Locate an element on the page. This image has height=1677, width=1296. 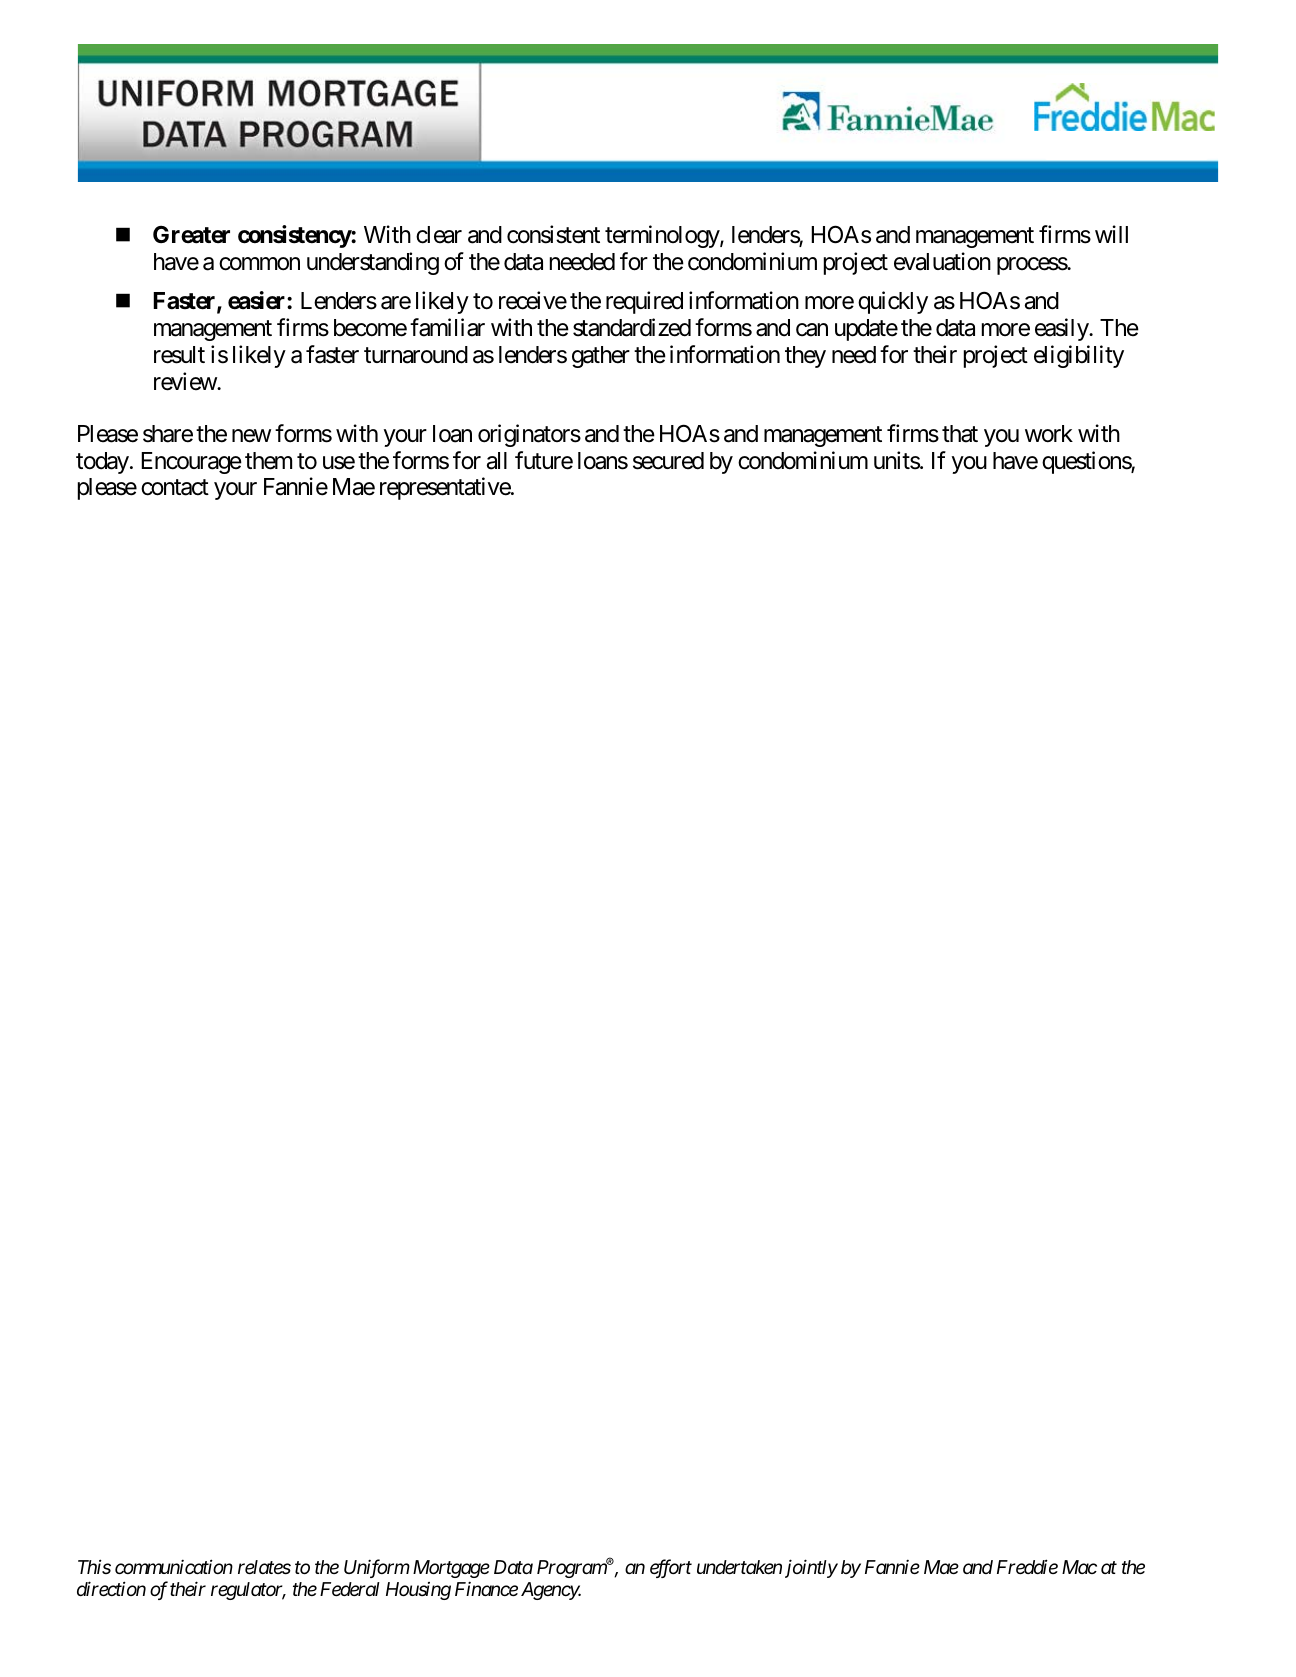
common is located at coordinates (259, 264).
